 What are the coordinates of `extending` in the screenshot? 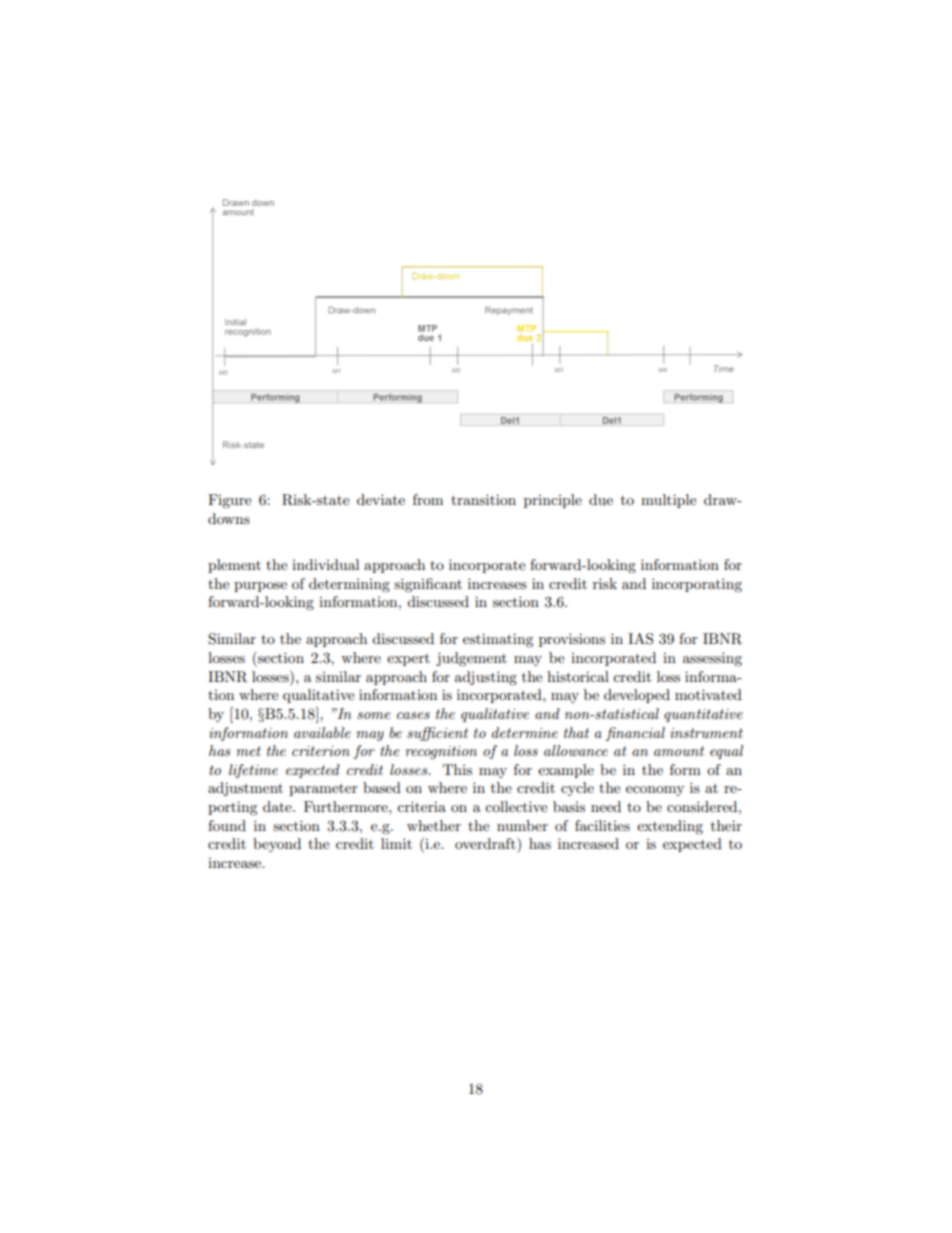 It's located at (670, 827).
